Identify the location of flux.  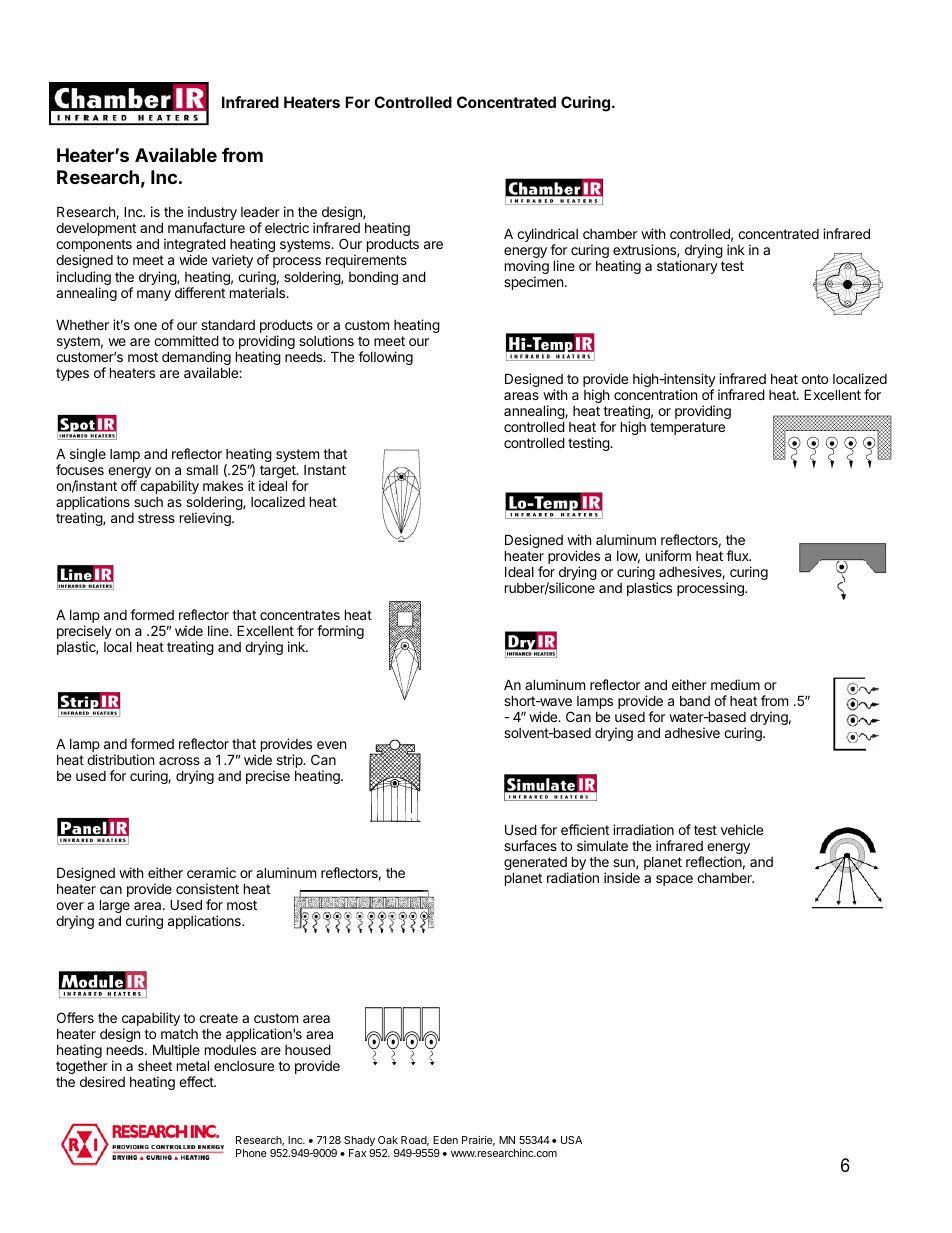
(738, 555).
